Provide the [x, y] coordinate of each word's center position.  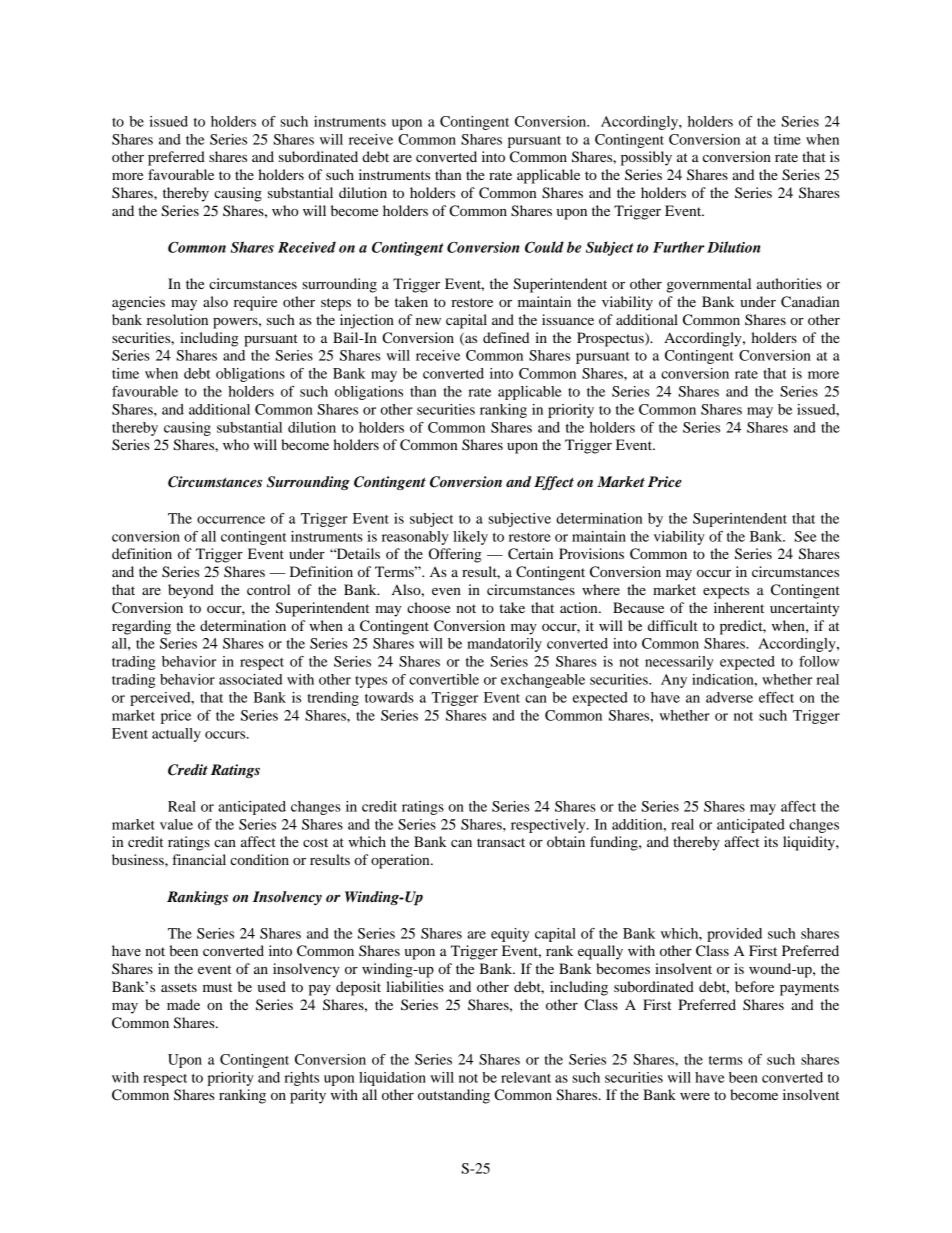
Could [544, 247]
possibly [646, 158]
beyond [191, 591]
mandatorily [504, 645]
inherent [739, 607]
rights [301, 1079]
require [255, 303]
